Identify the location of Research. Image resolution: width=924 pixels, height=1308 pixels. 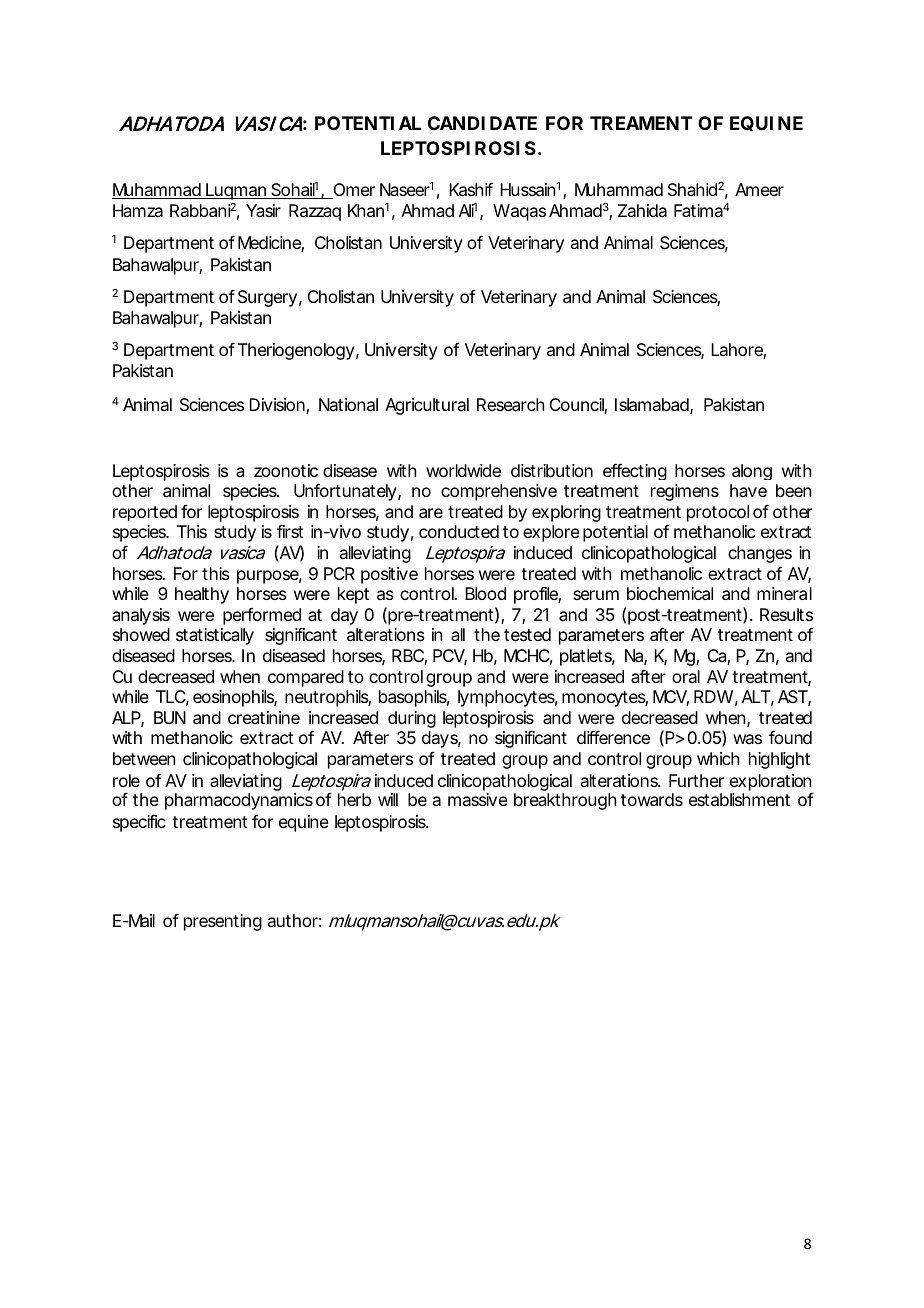
(510, 404).
